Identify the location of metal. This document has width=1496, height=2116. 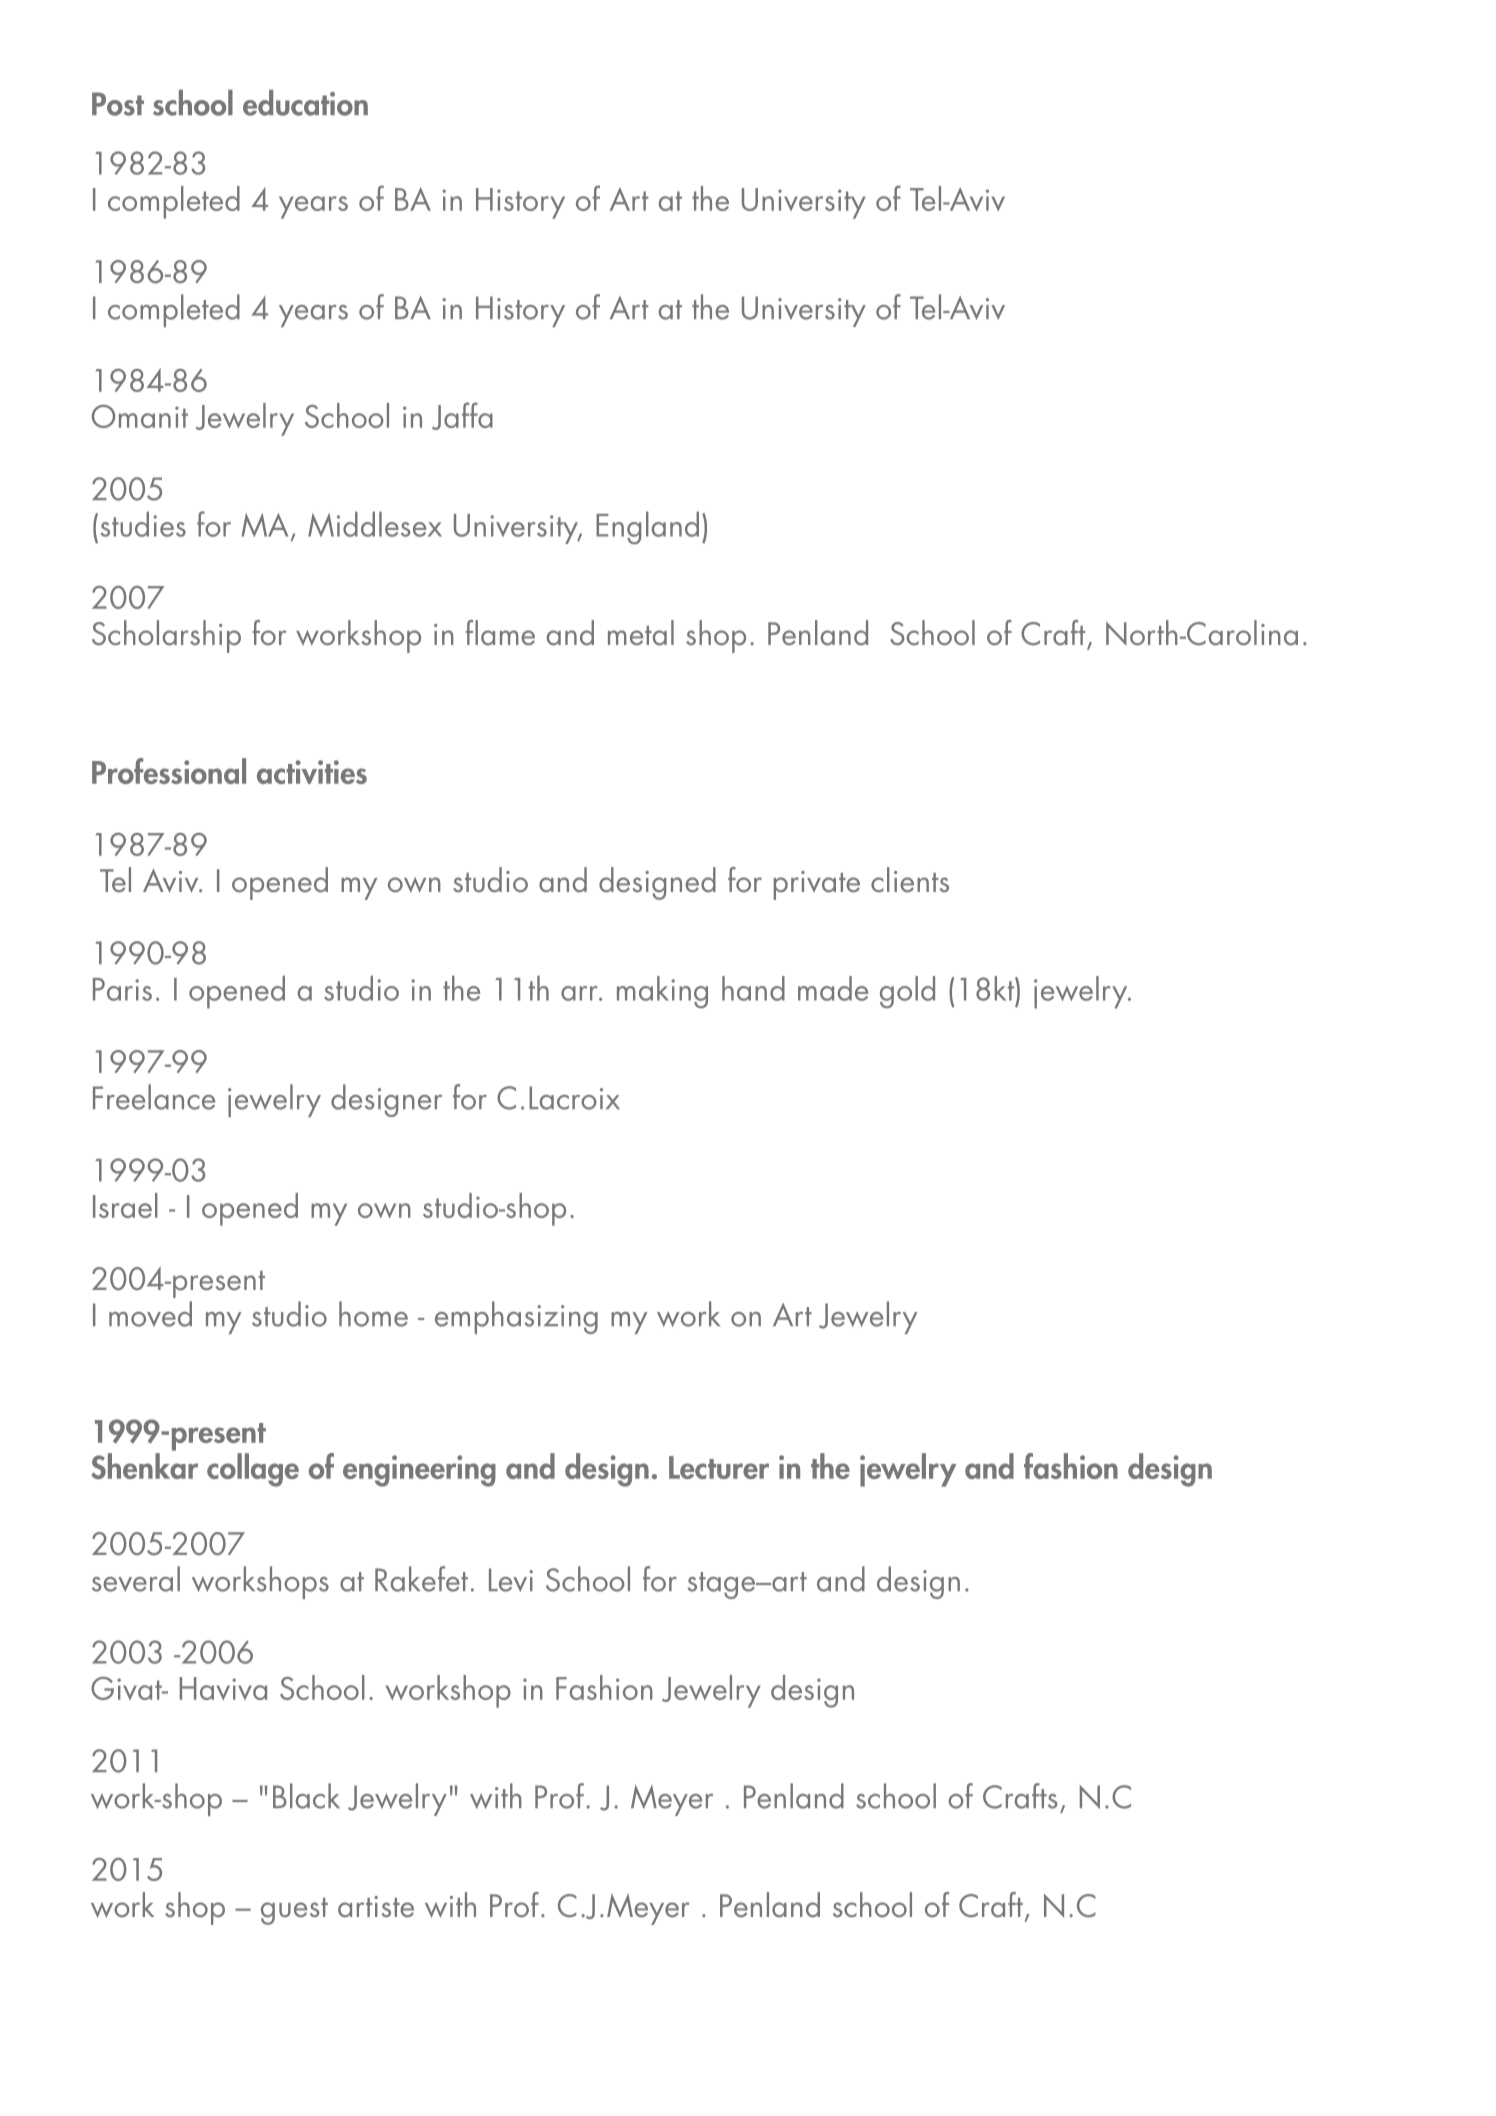
(641, 633).
